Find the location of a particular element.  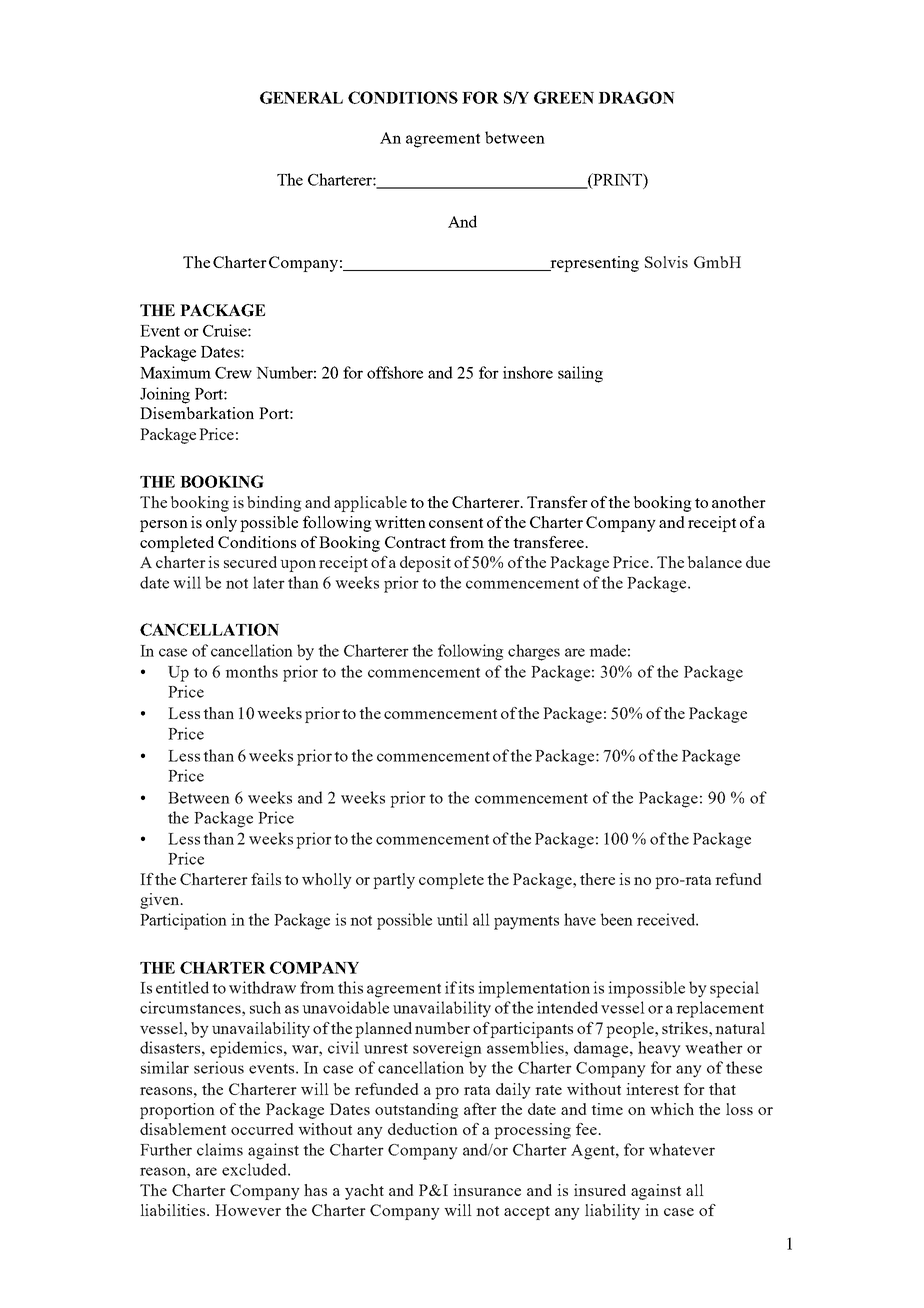

whatever is located at coordinates (682, 1149).
